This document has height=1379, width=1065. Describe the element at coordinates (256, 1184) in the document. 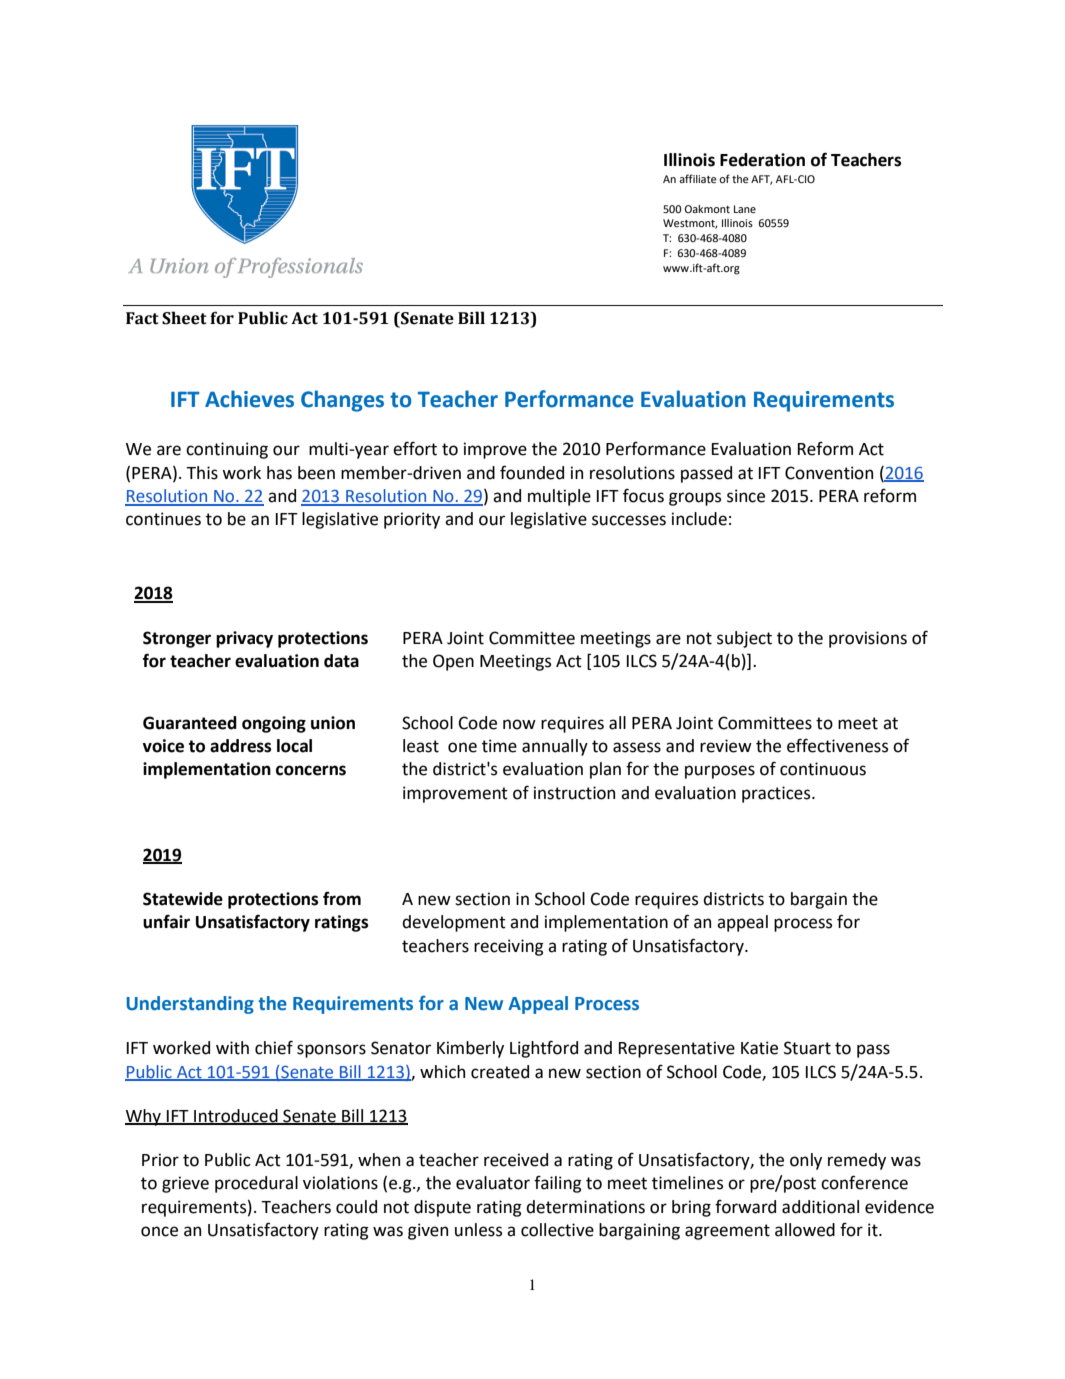

I see `procedural` at that location.
